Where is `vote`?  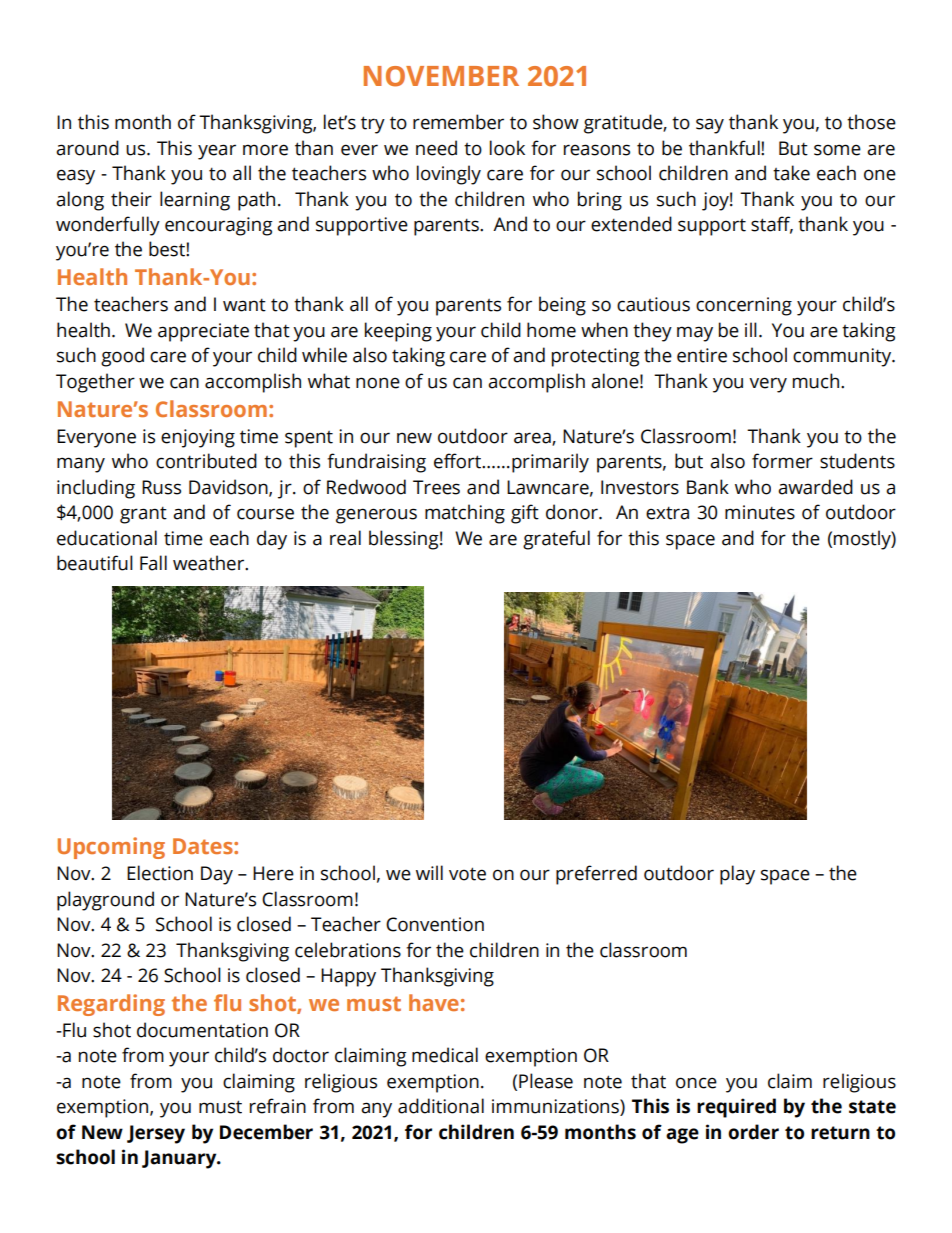 vote is located at coordinates (467, 874).
